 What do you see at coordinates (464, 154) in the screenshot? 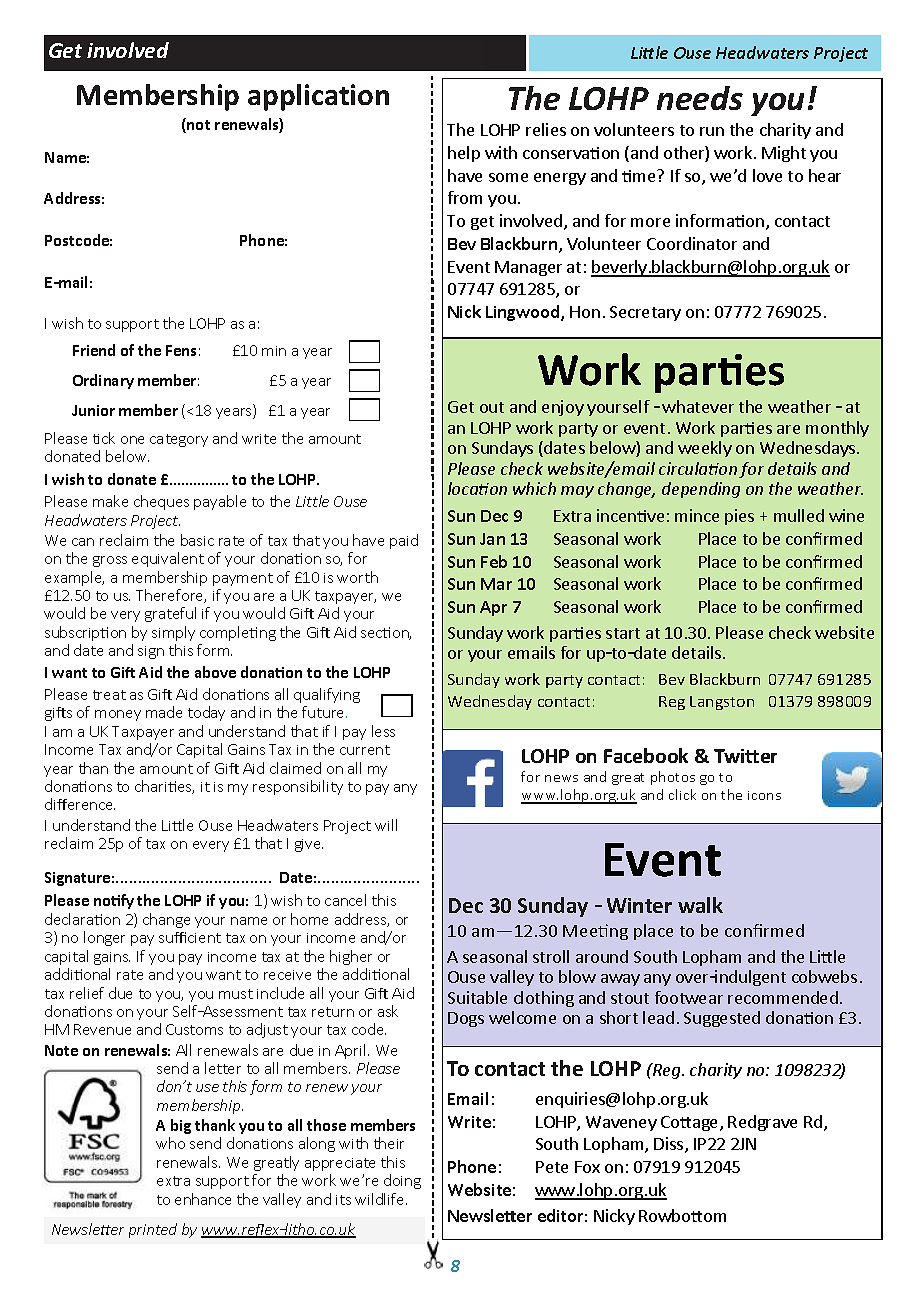
I see `help` at bounding box center [464, 154].
